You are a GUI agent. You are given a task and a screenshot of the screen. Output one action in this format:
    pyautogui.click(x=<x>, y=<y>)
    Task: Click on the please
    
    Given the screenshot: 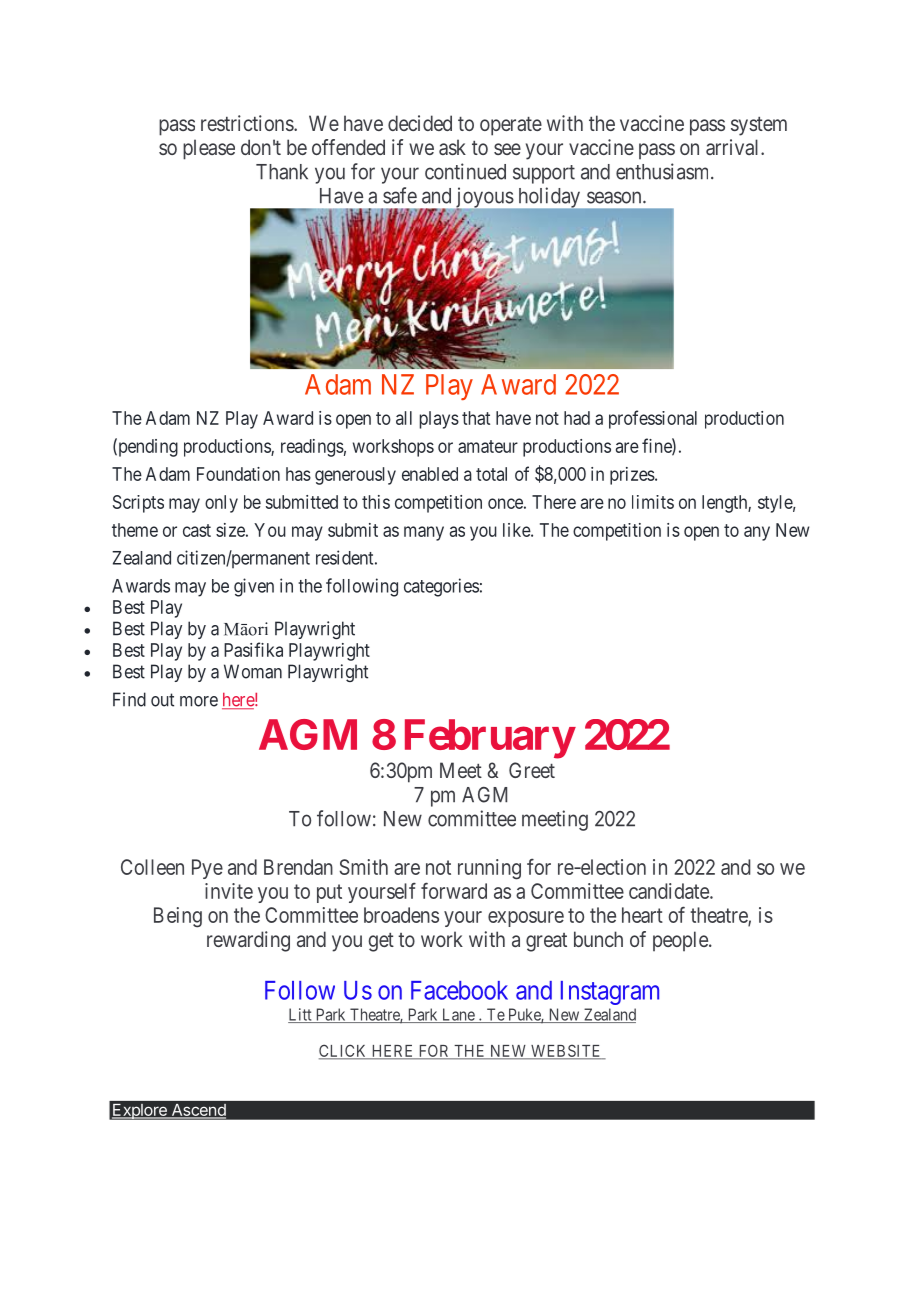 What is the action you would take?
    pyautogui.click(x=209, y=149)
